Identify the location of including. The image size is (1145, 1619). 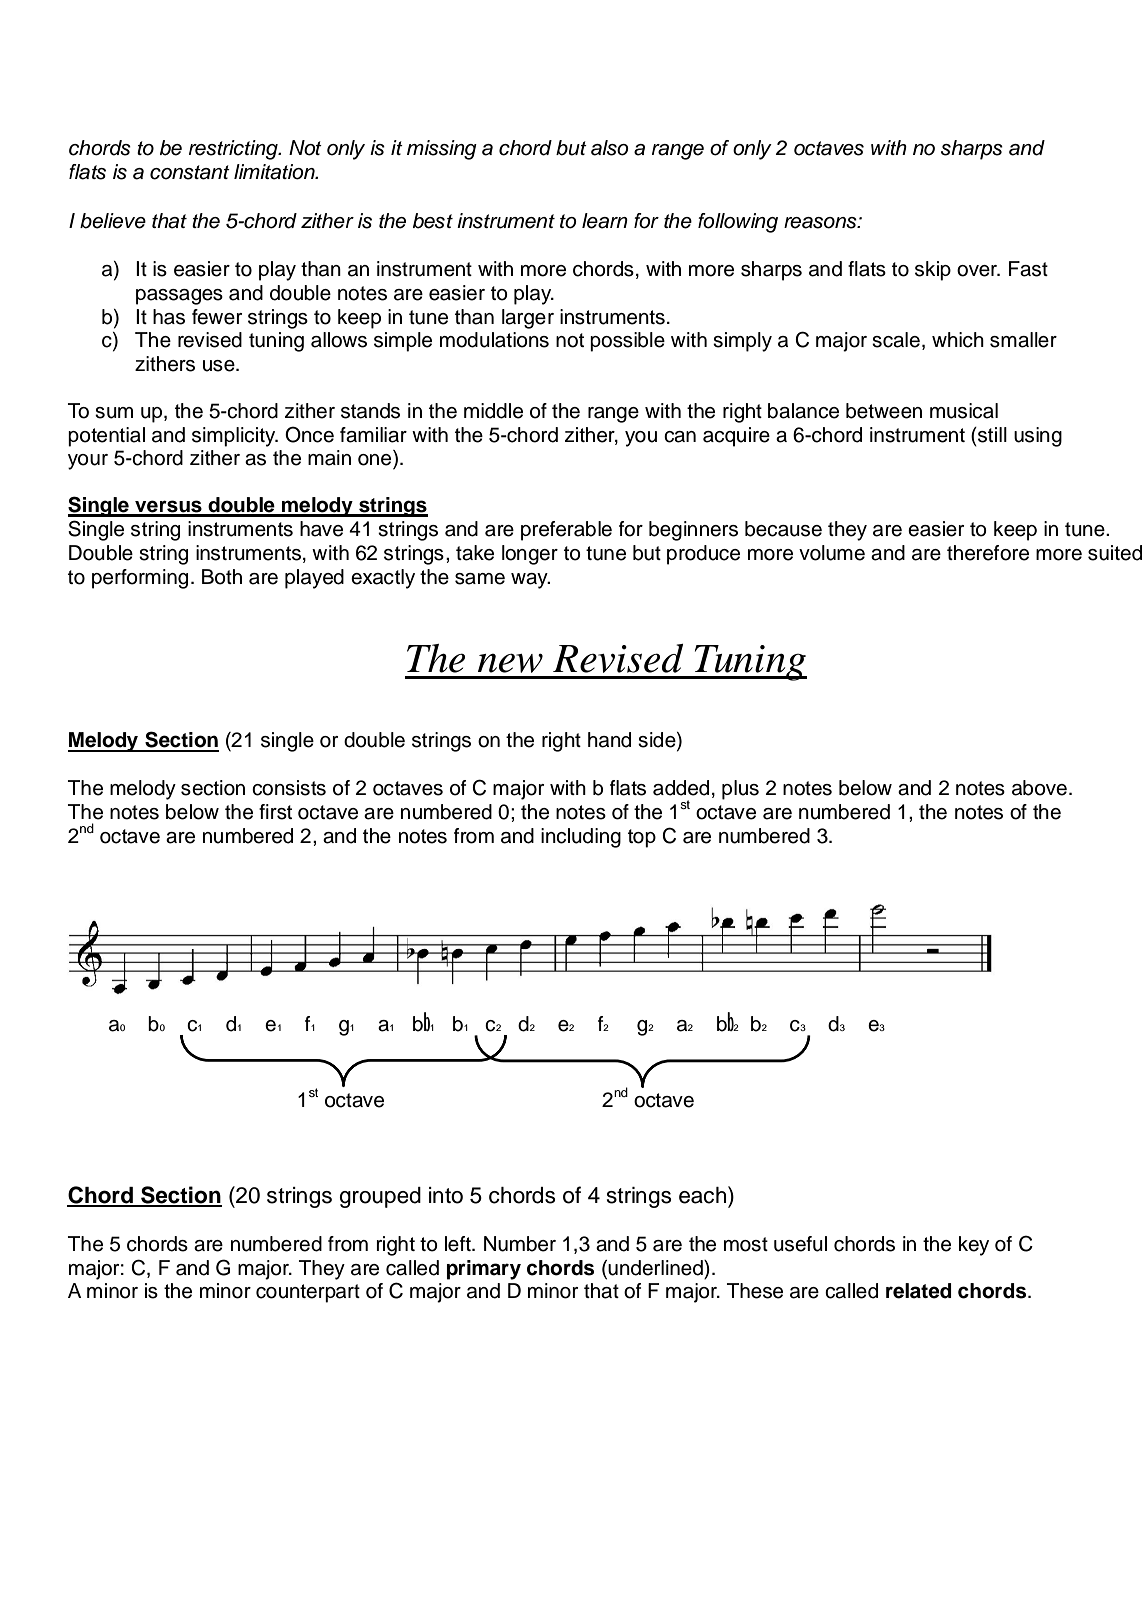
(581, 838).
